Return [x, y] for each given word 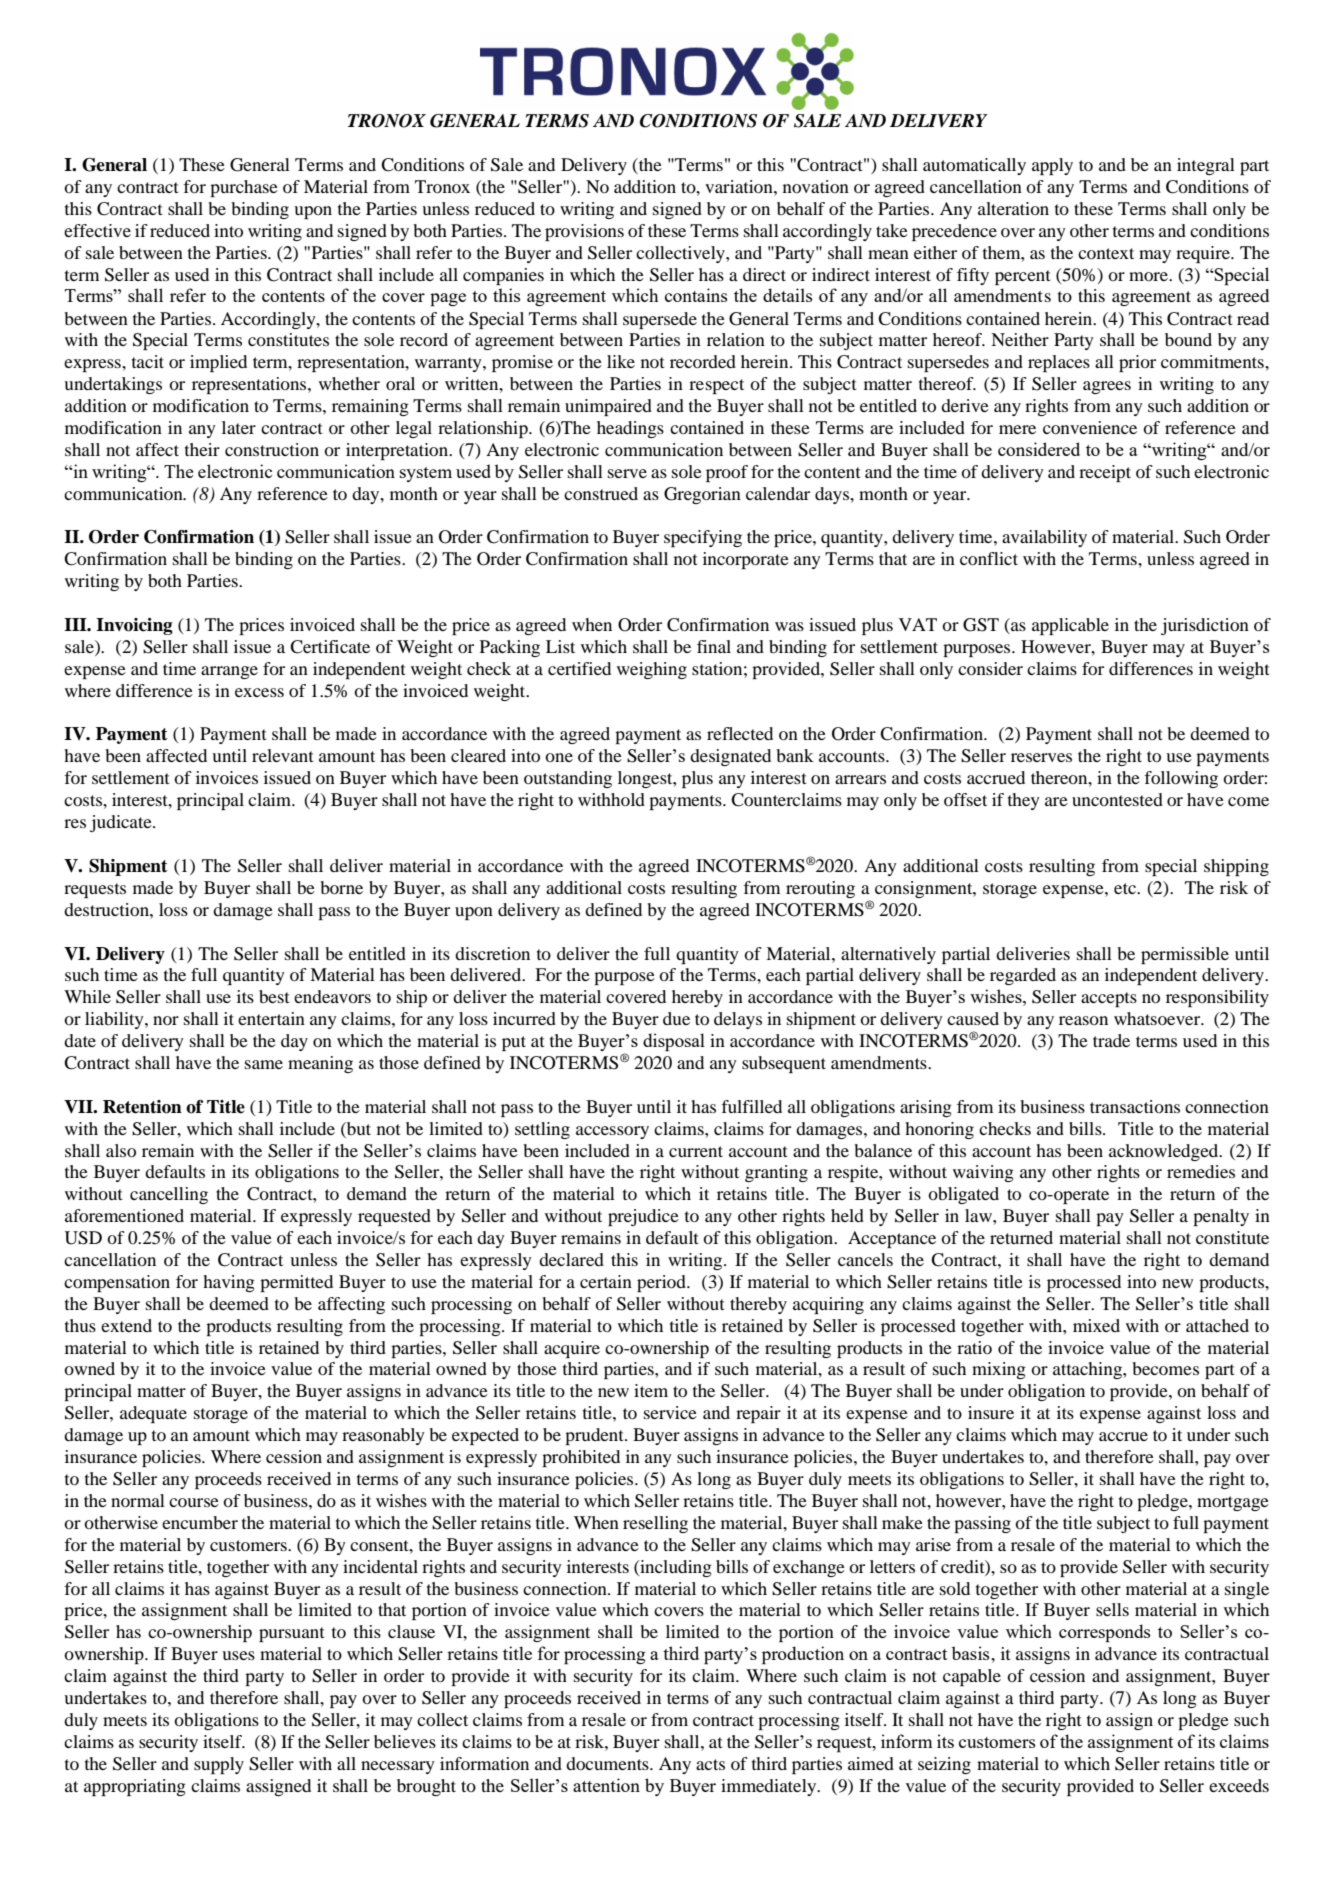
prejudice [643, 1217]
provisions [584, 232]
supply [219, 1765]
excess [259, 692]
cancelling [169, 1195]
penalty [1221, 1217]
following [1181, 779]
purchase [244, 188]
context [1106, 253]
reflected [740, 733]
